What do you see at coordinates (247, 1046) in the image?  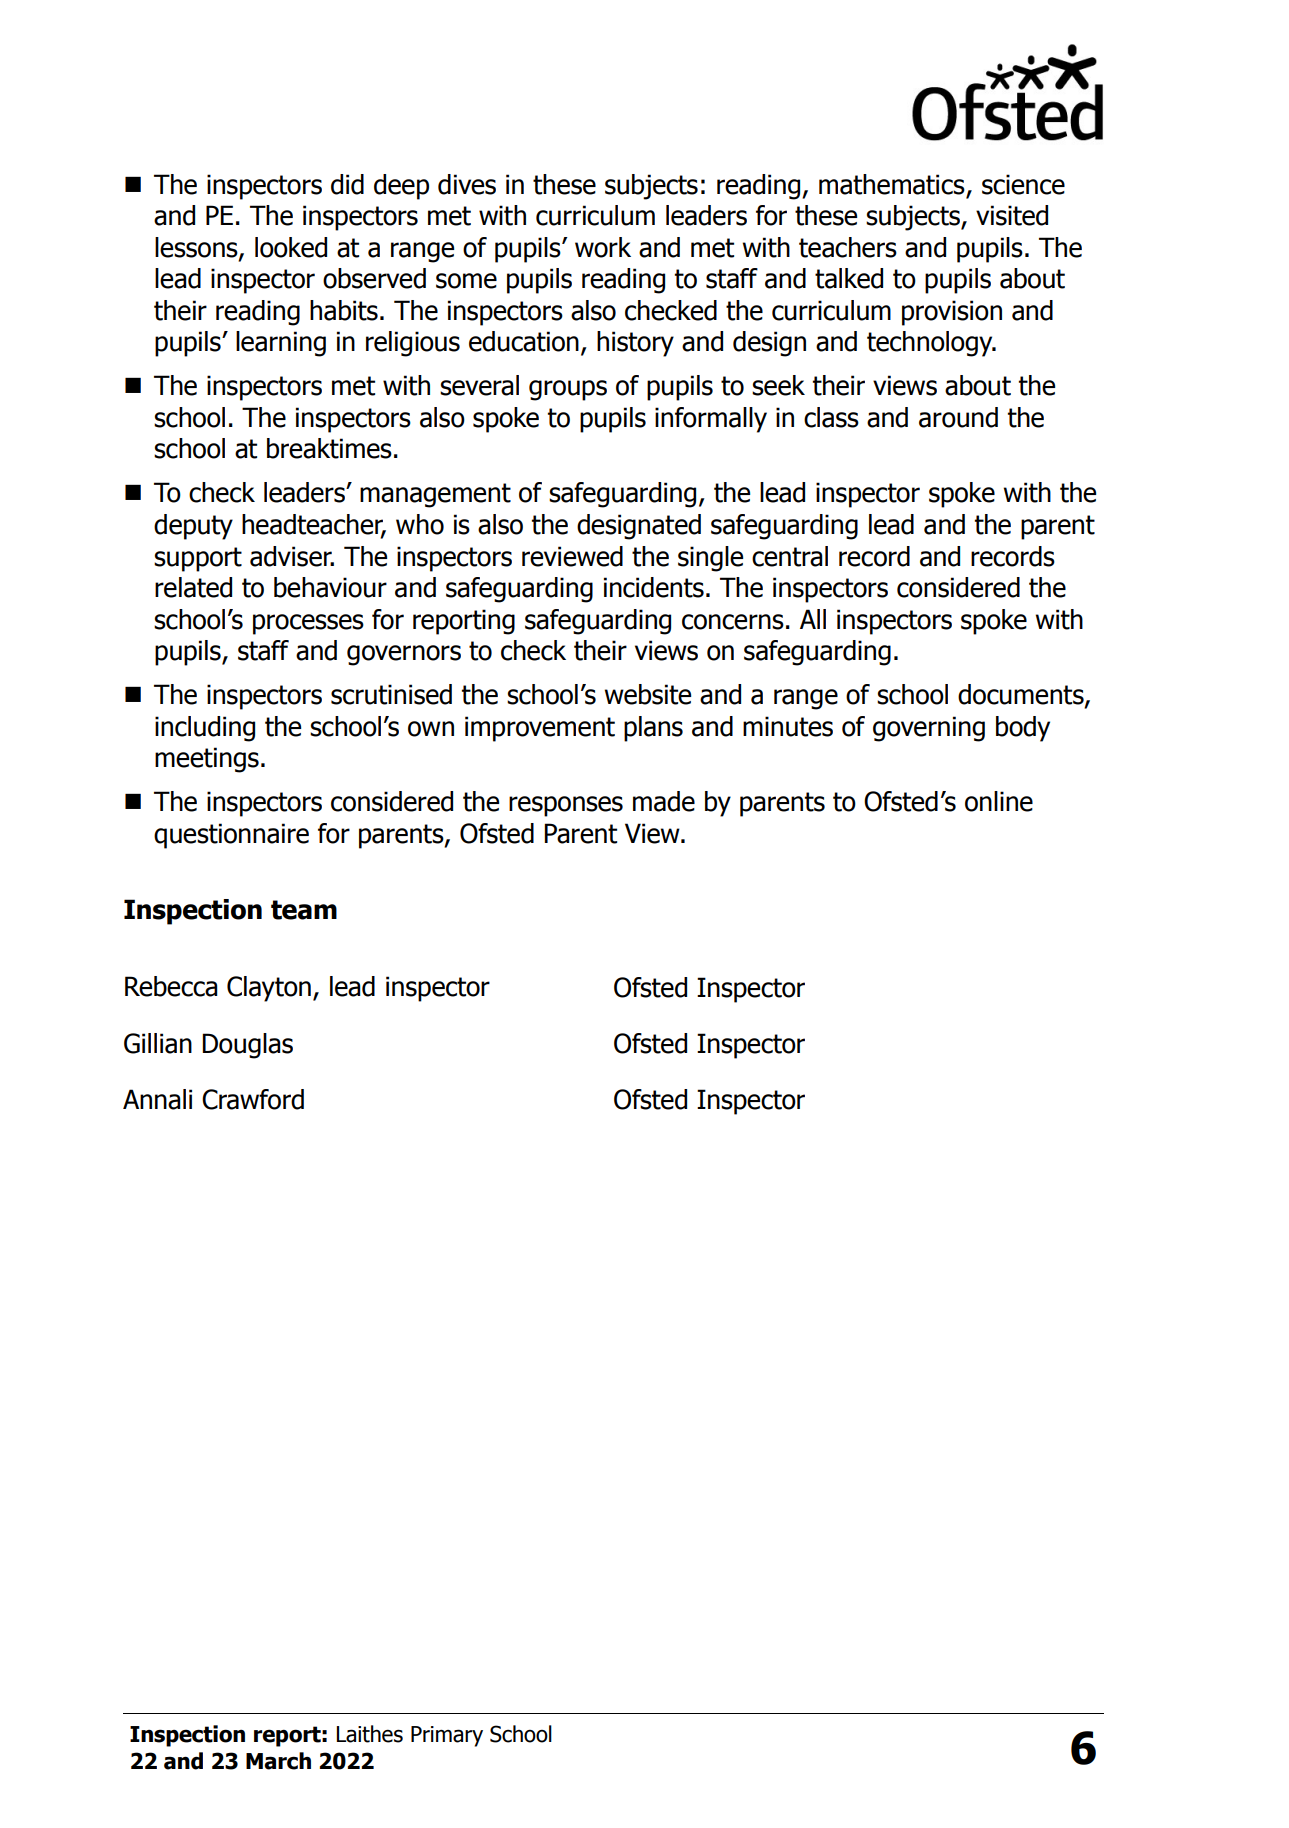 I see `Douglas` at bounding box center [247, 1046].
